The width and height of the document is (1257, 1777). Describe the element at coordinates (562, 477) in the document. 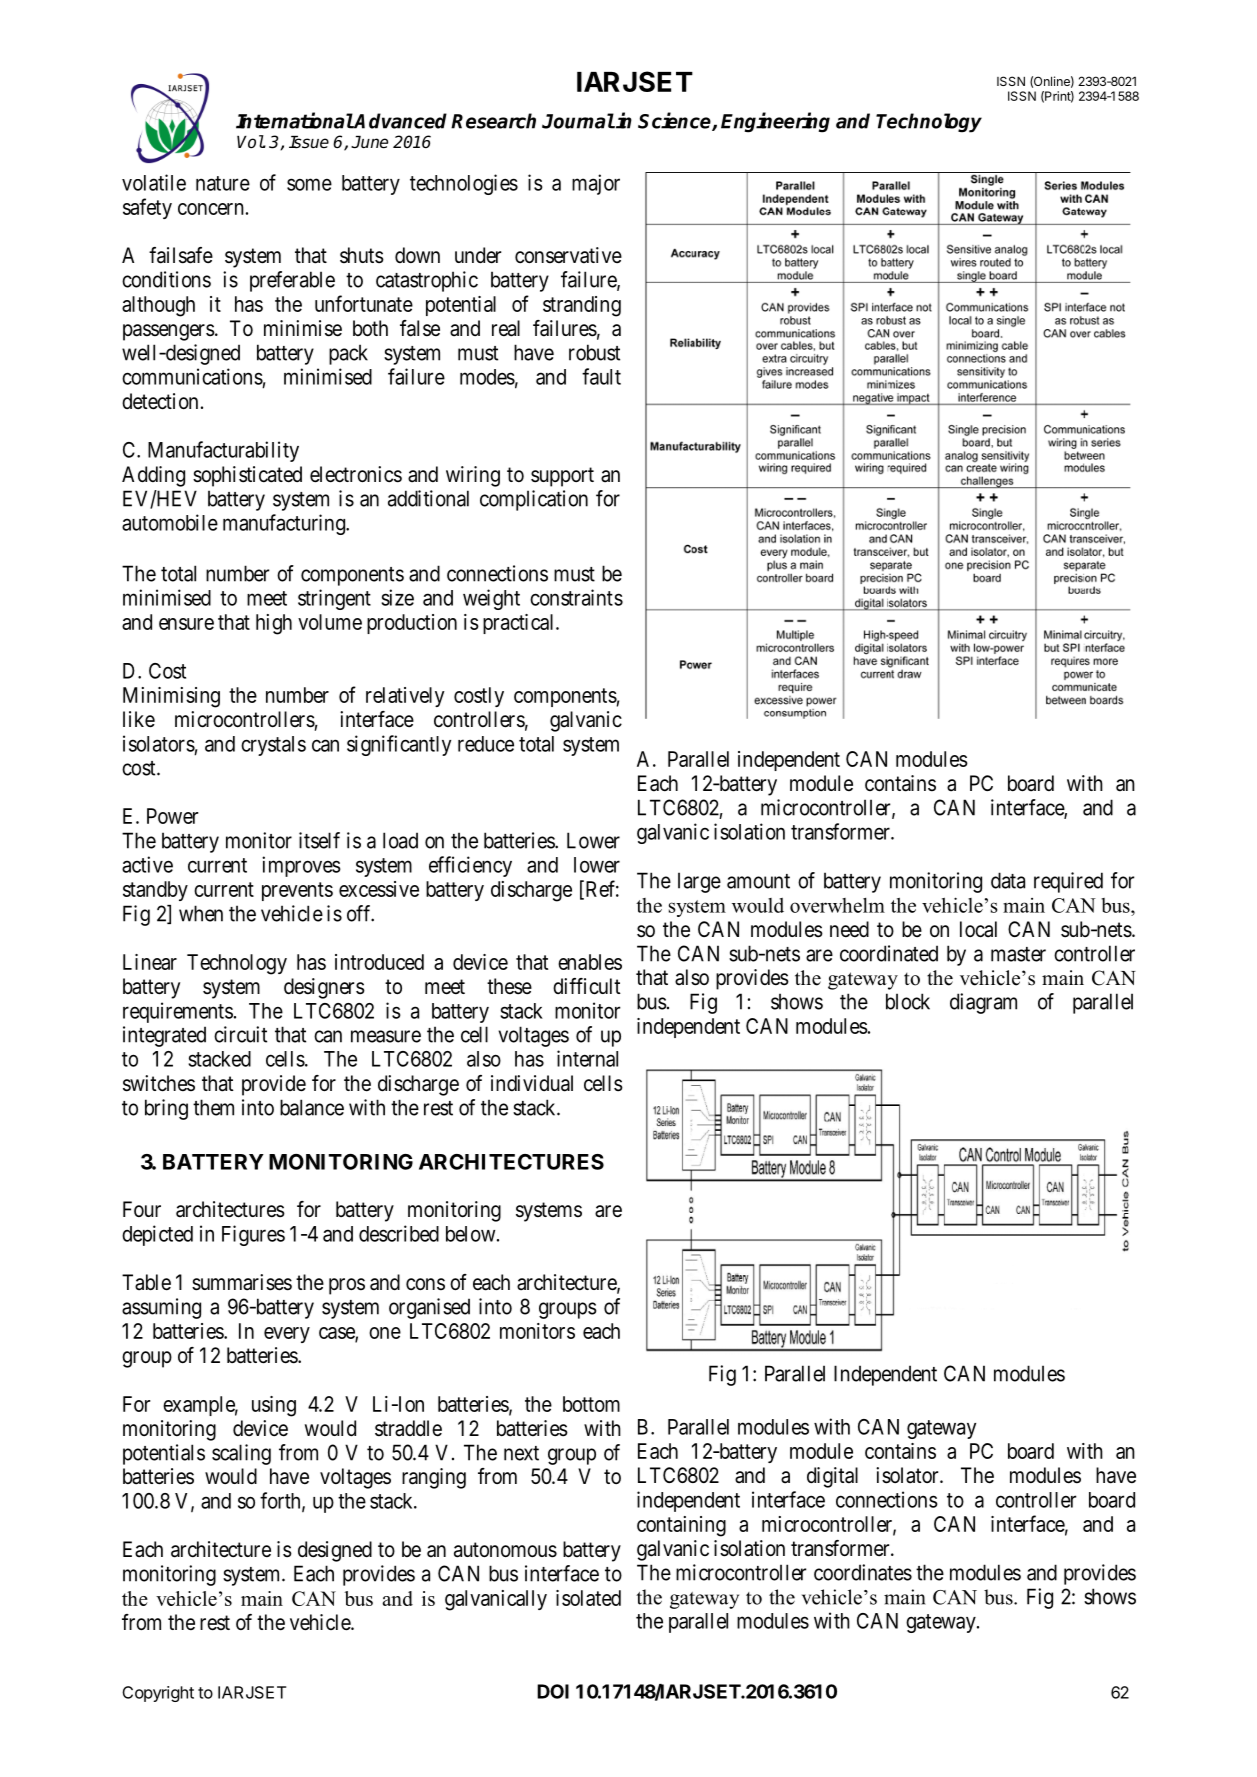

I see `support` at that location.
